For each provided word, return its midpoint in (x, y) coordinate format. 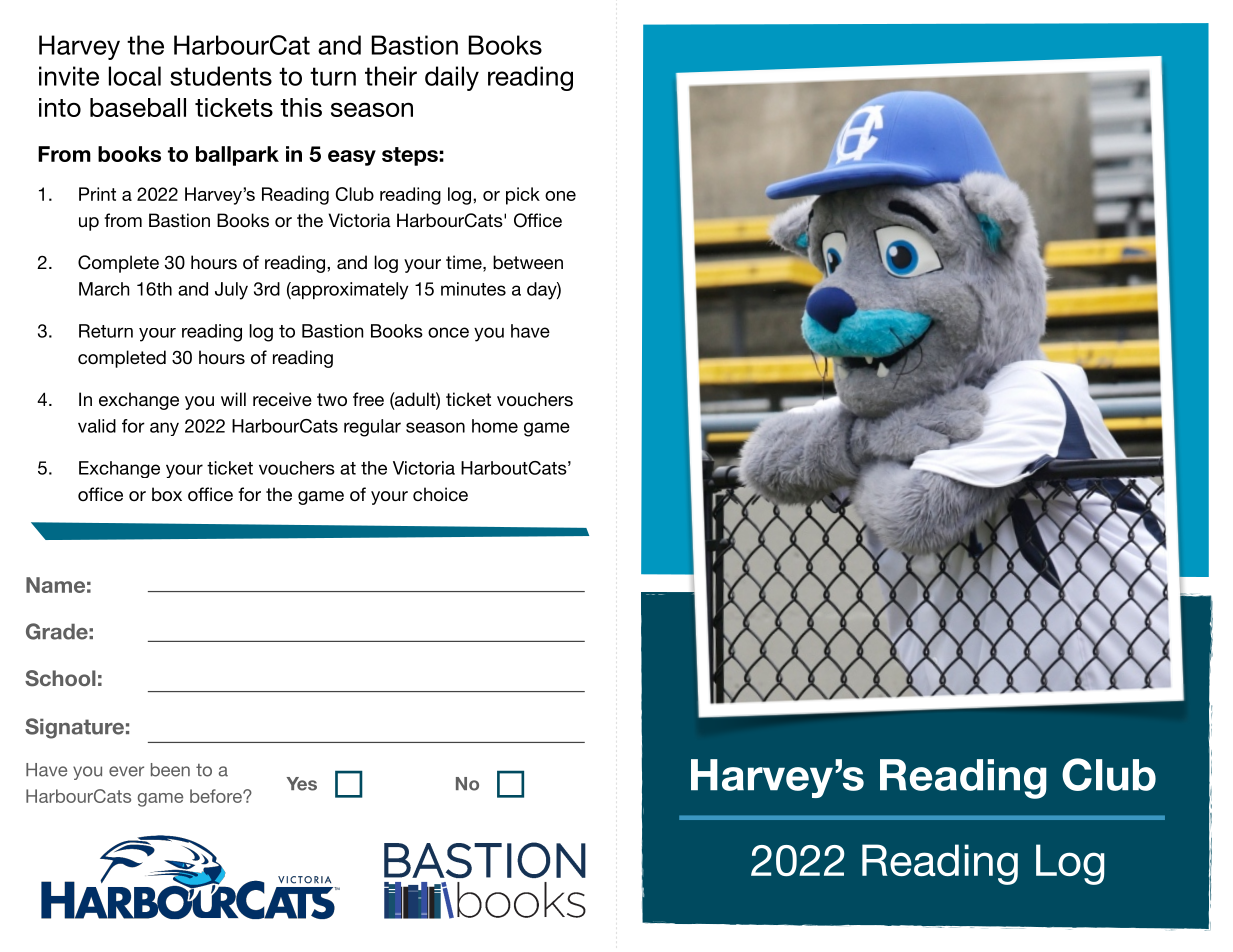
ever (126, 771)
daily (452, 78)
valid (97, 426)
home (495, 426)
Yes (302, 784)
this (301, 107)
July (231, 291)
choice (440, 494)
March (104, 289)
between (528, 262)
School (60, 678)
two (332, 399)
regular (372, 428)
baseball (138, 107)
